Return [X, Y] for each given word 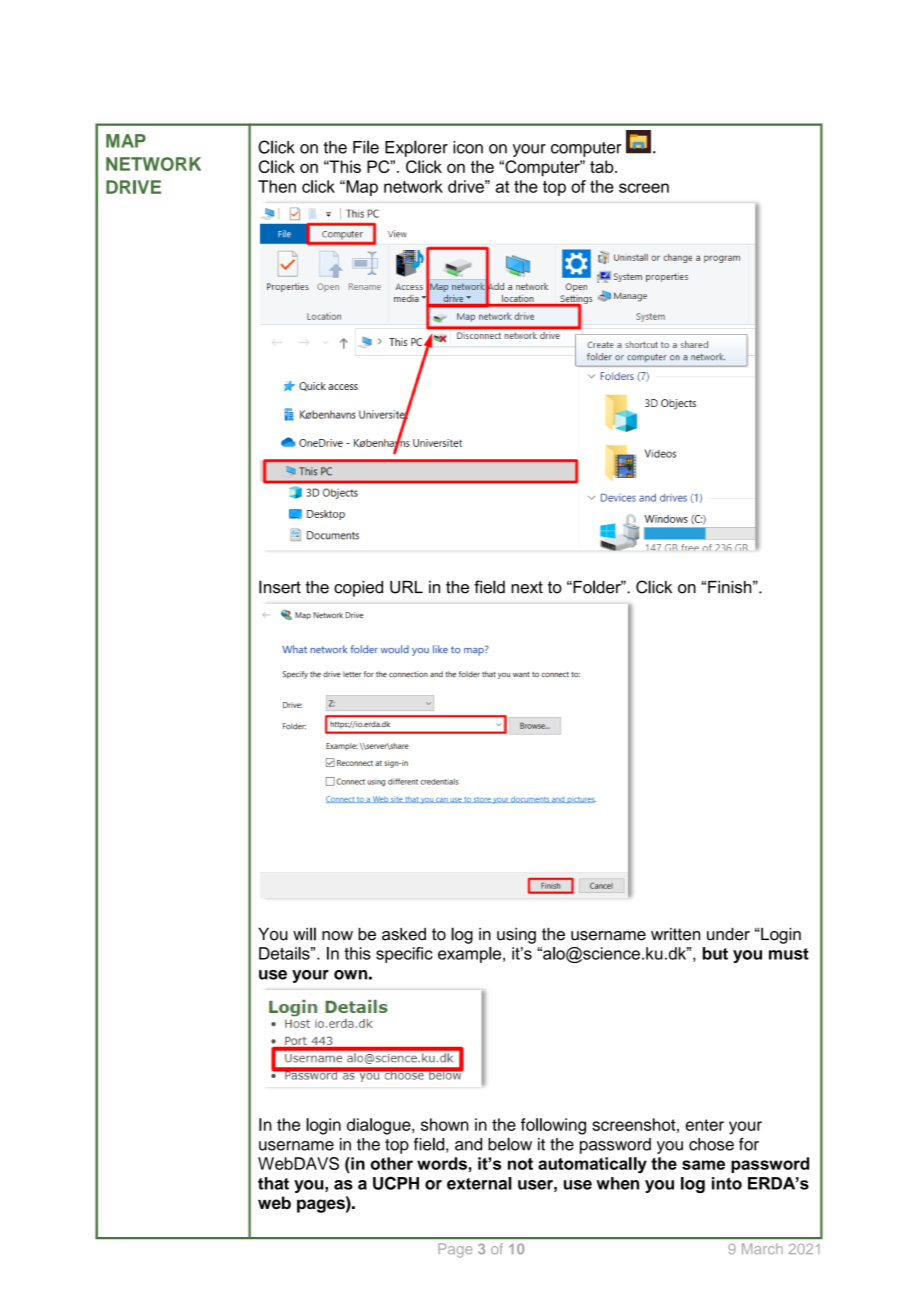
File [366, 147]
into [727, 1183]
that [273, 1183]
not [520, 1164]
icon [468, 147]
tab [603, 166]
